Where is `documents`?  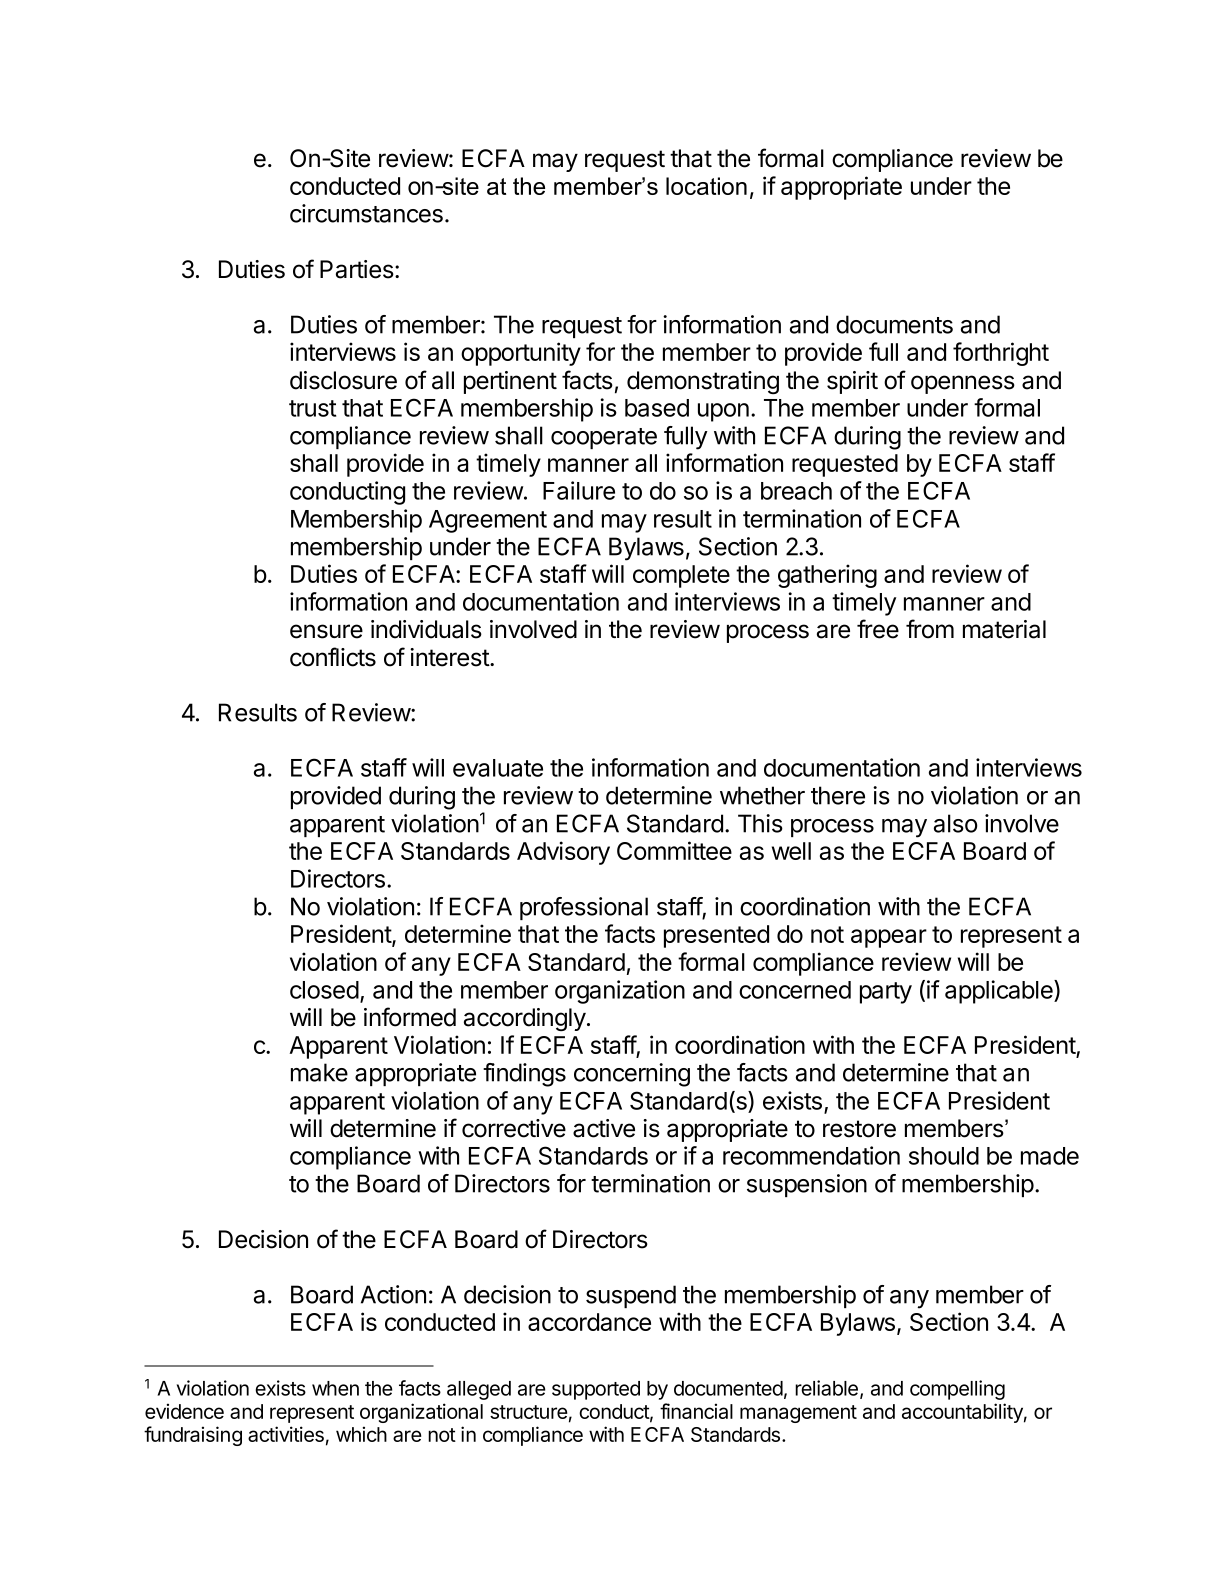 documents is located at coordinates (894, 324).
